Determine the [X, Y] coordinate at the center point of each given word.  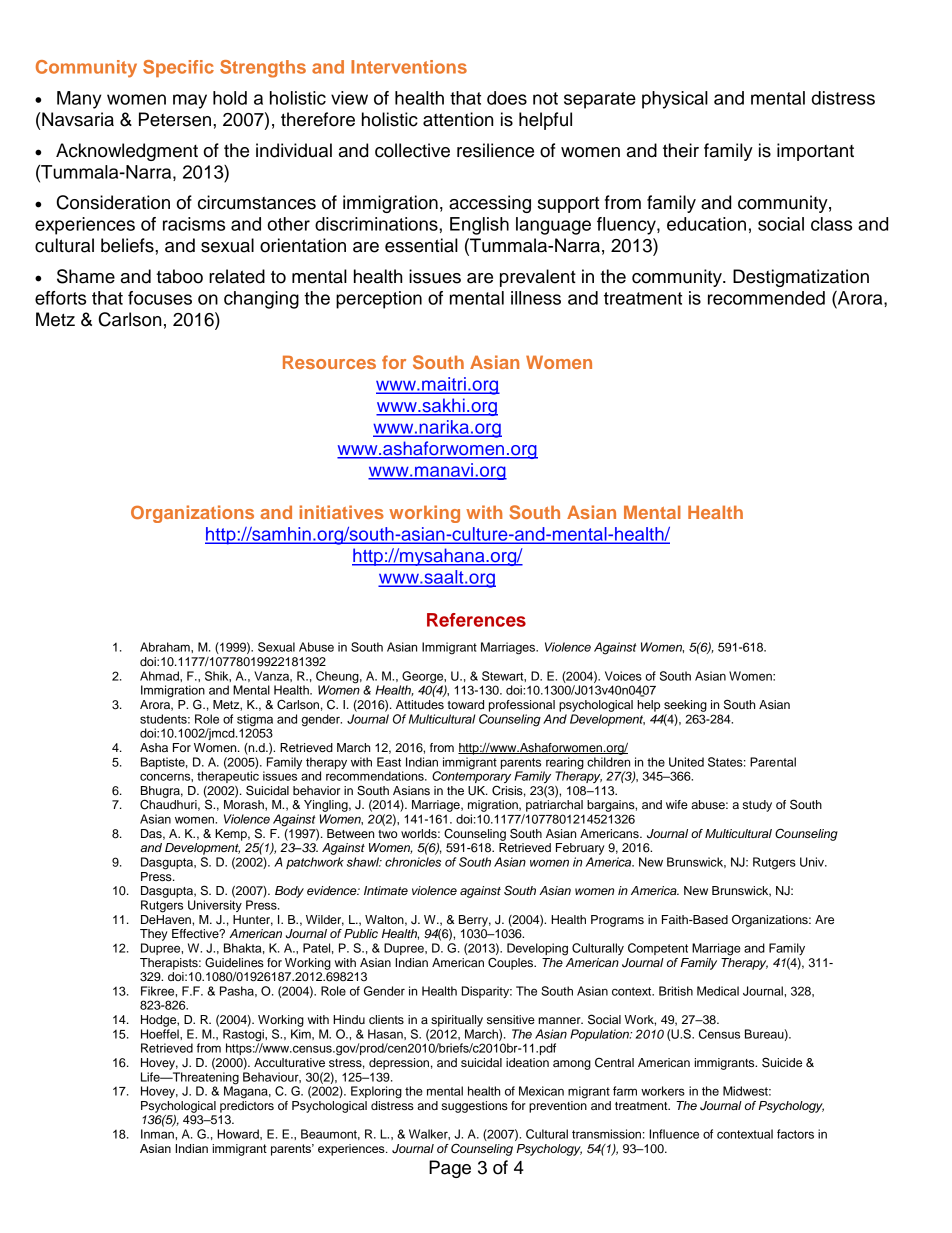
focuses [160, 298]
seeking [685, 706]
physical [675, 100]
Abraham [166, 647]
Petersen [175, 119]
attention [458, 119]
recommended [766, 298]
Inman [158, 1134]
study [757, 806]
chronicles [413, 862]
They [153, 935]
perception [379, 300]
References [476, 620]
